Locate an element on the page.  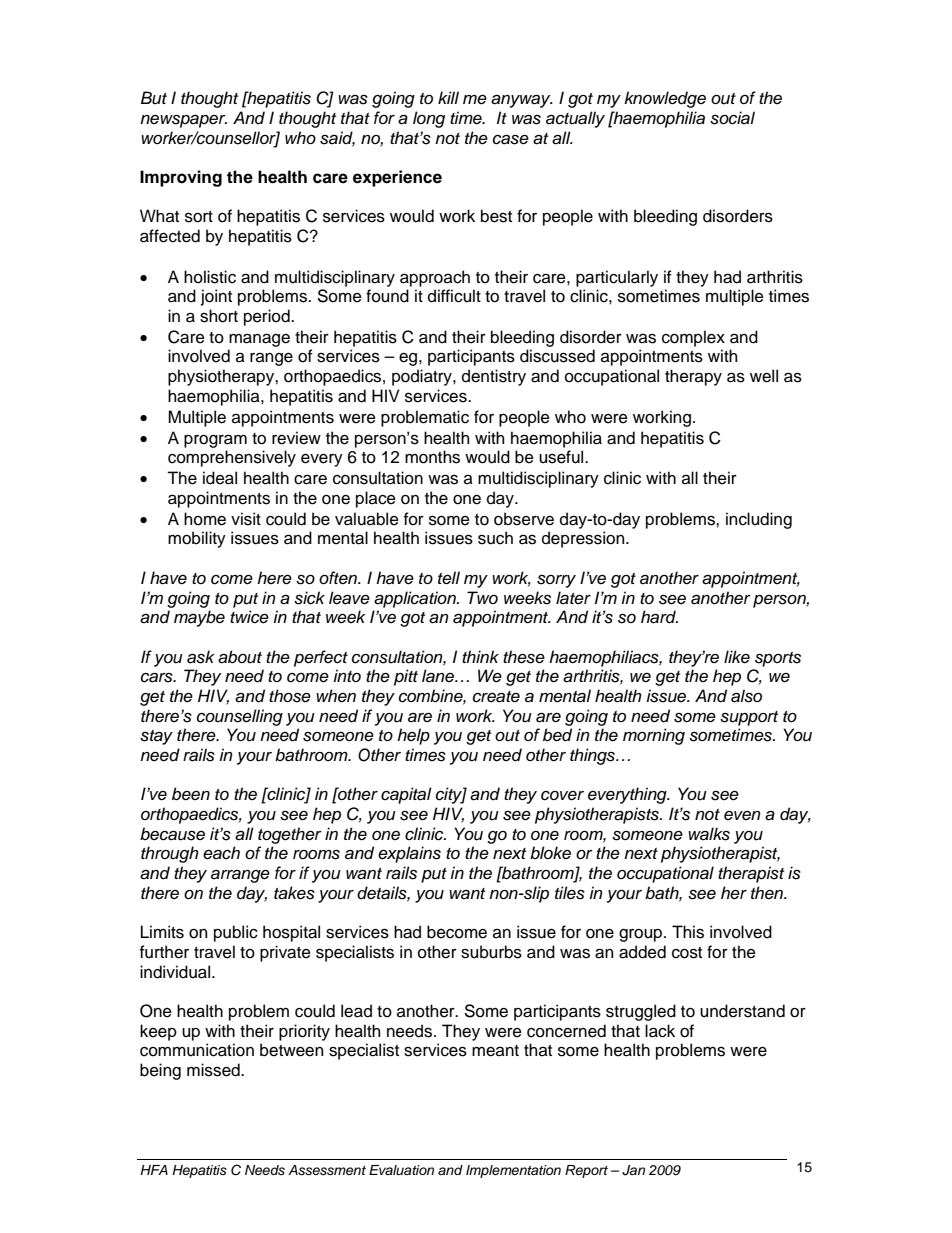
months is located at coordinates (432, 457).
